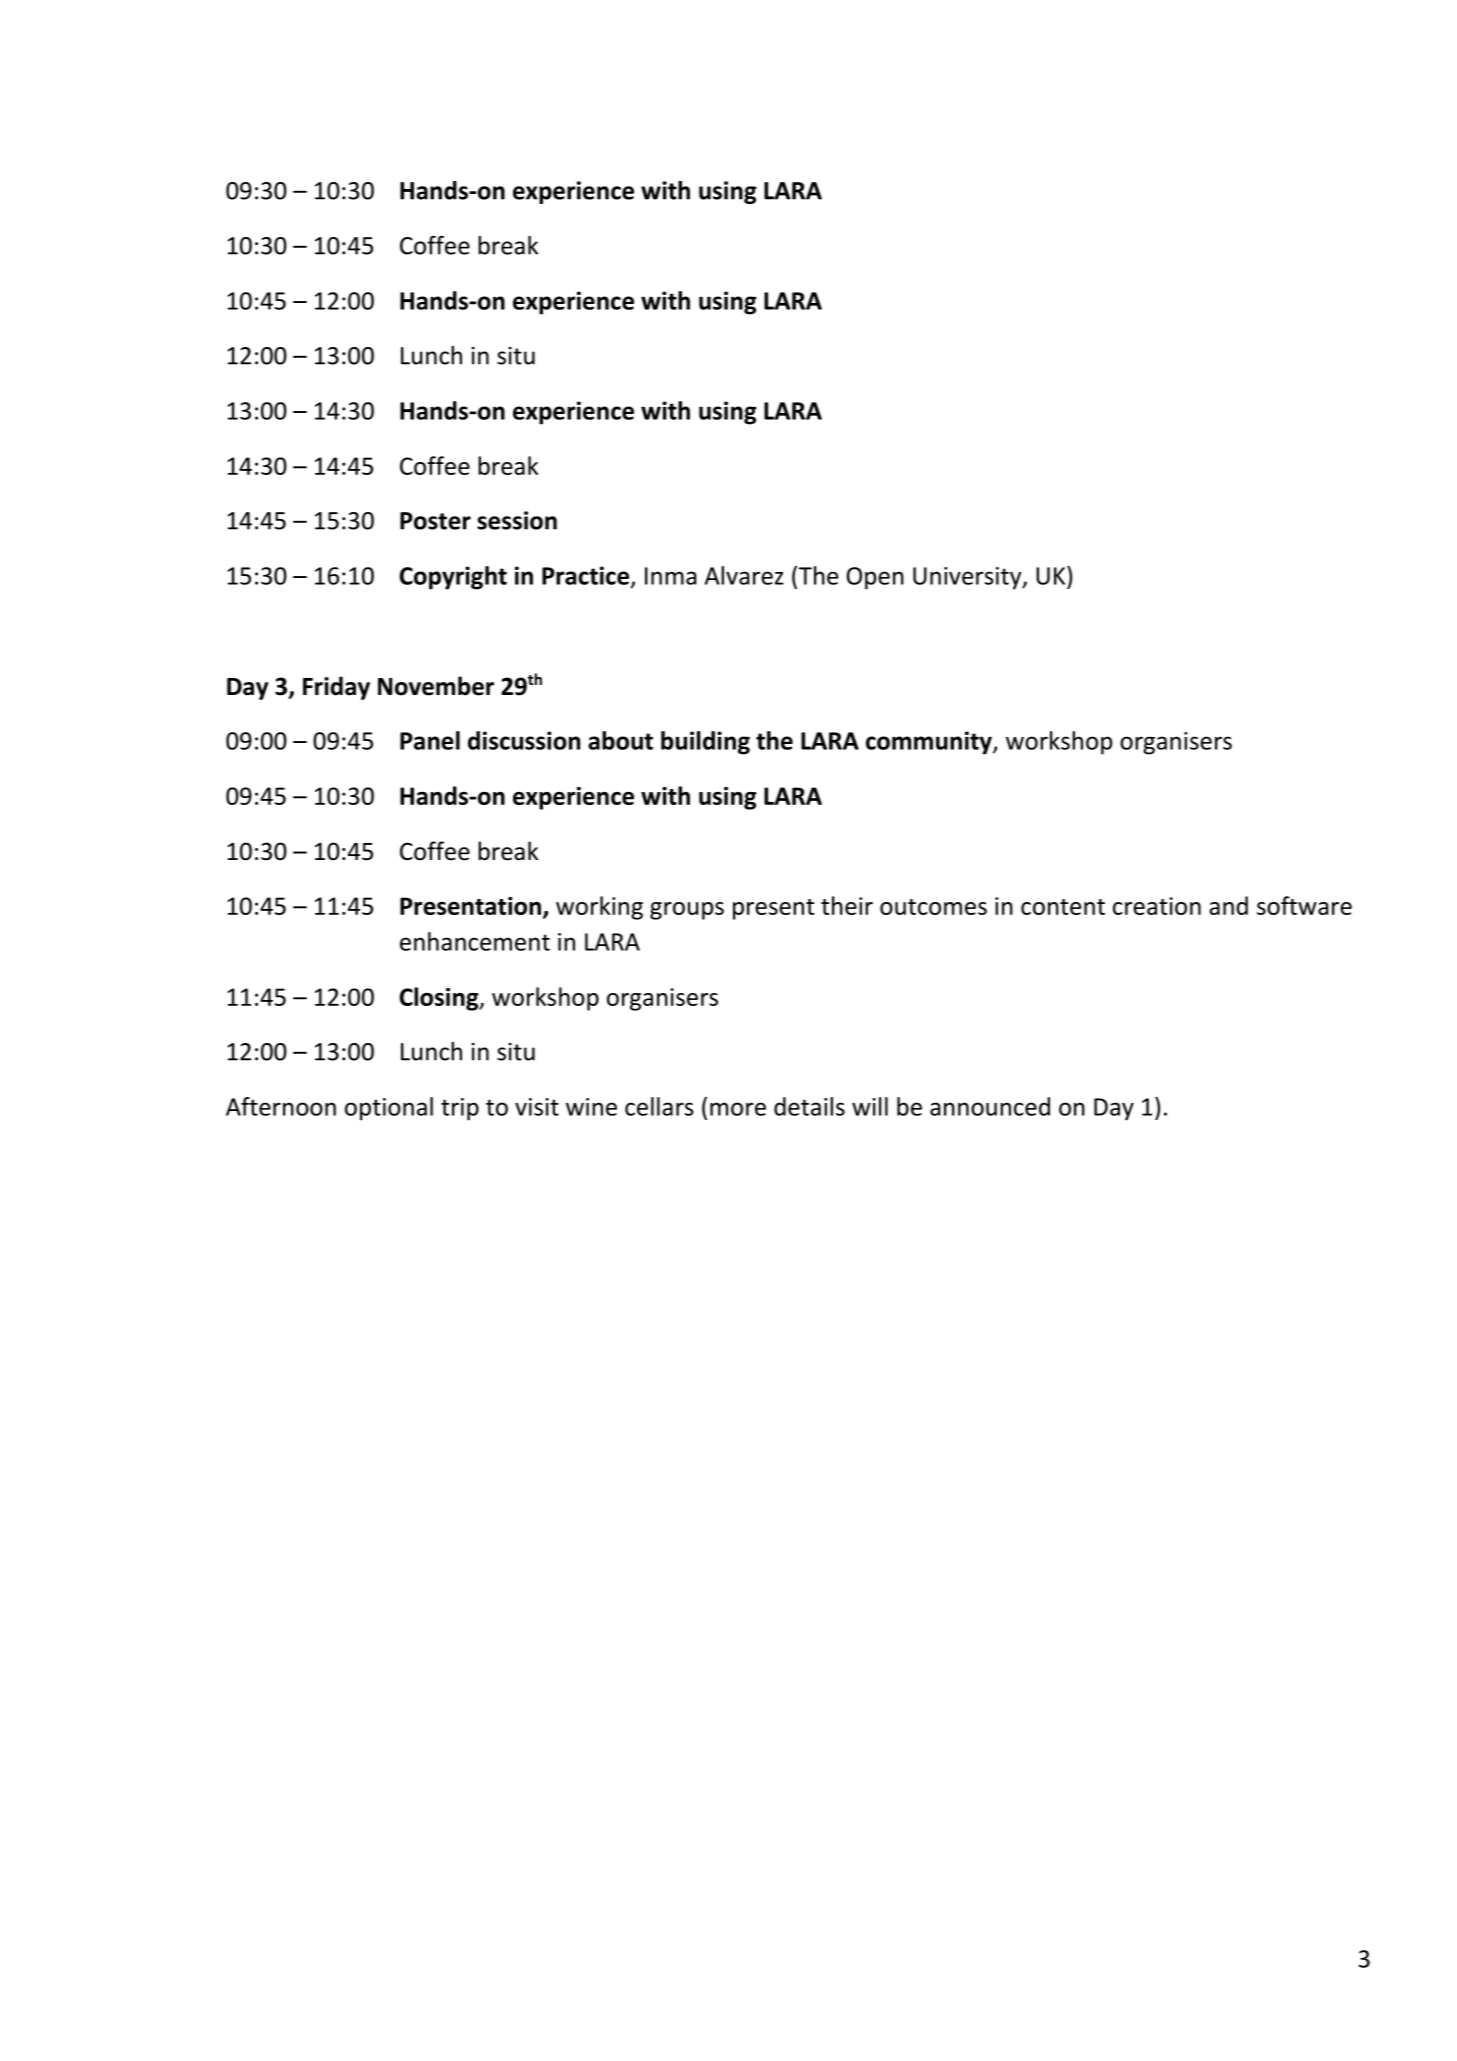 The height and width of the screenshot is (2061, 1457). I want to click on creation, so click(1157, 906).
